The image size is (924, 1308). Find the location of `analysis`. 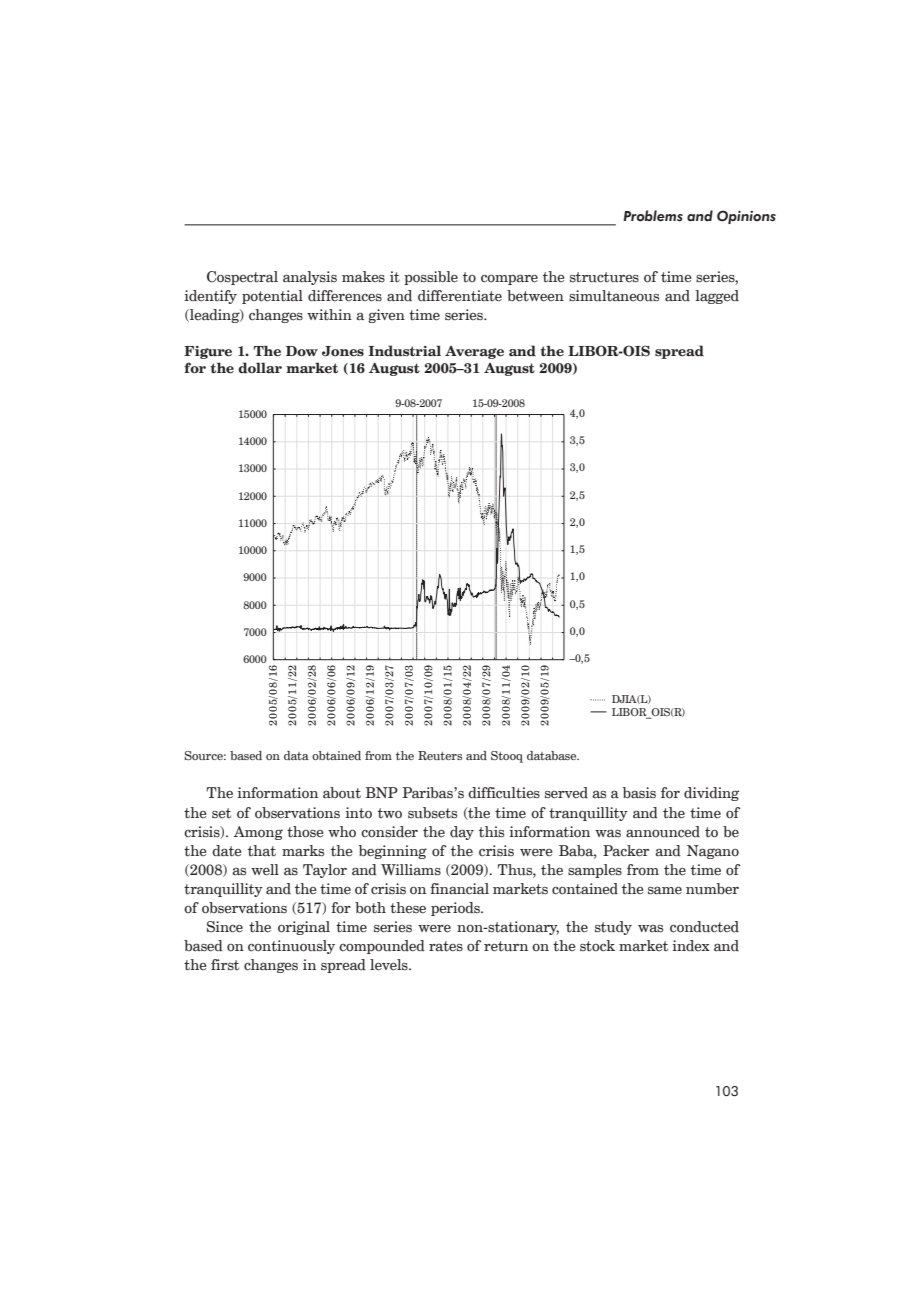

analysis is located at coordinates (310, 278).
